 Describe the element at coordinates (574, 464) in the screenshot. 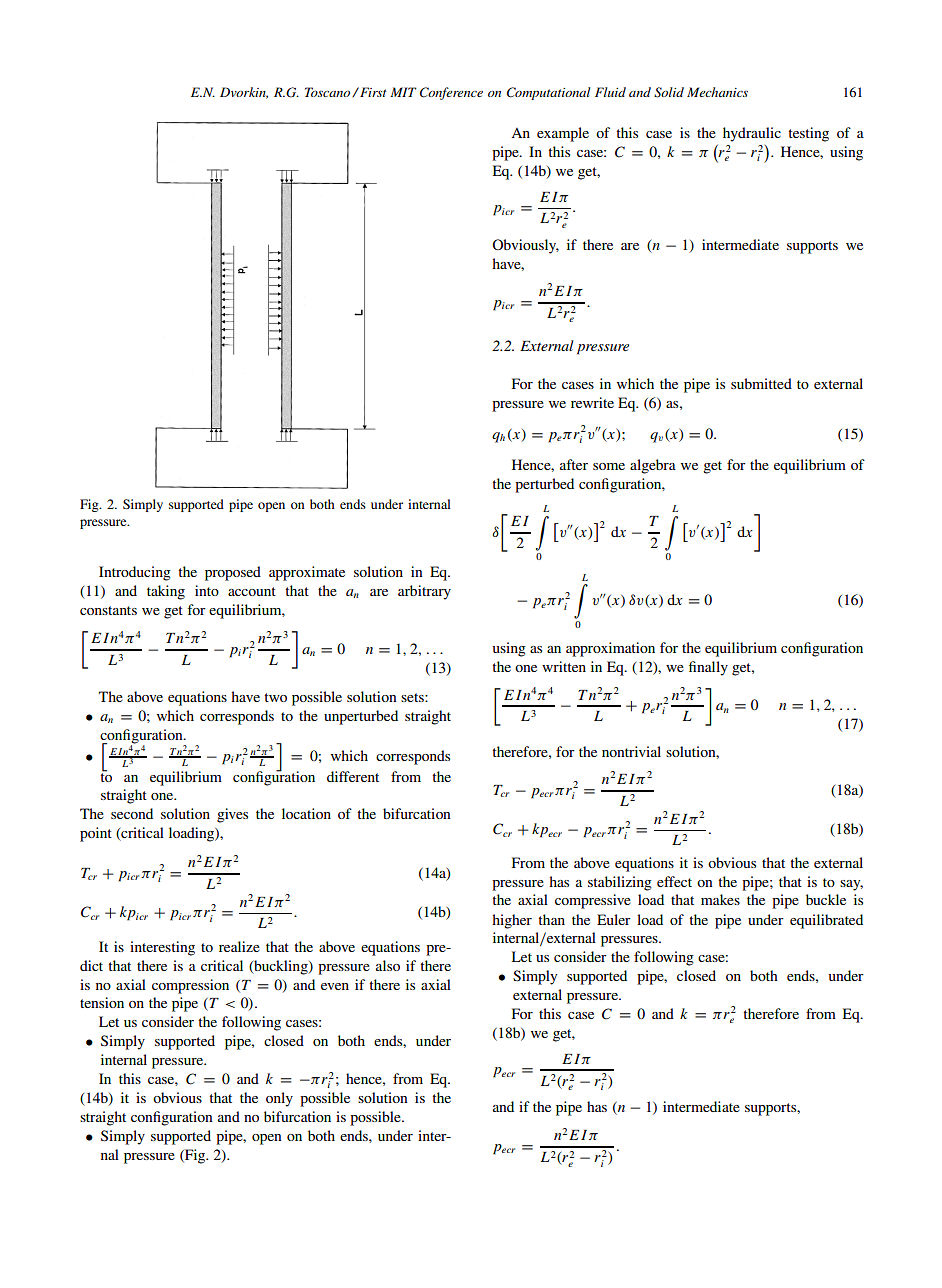

I see `after` at that location.
